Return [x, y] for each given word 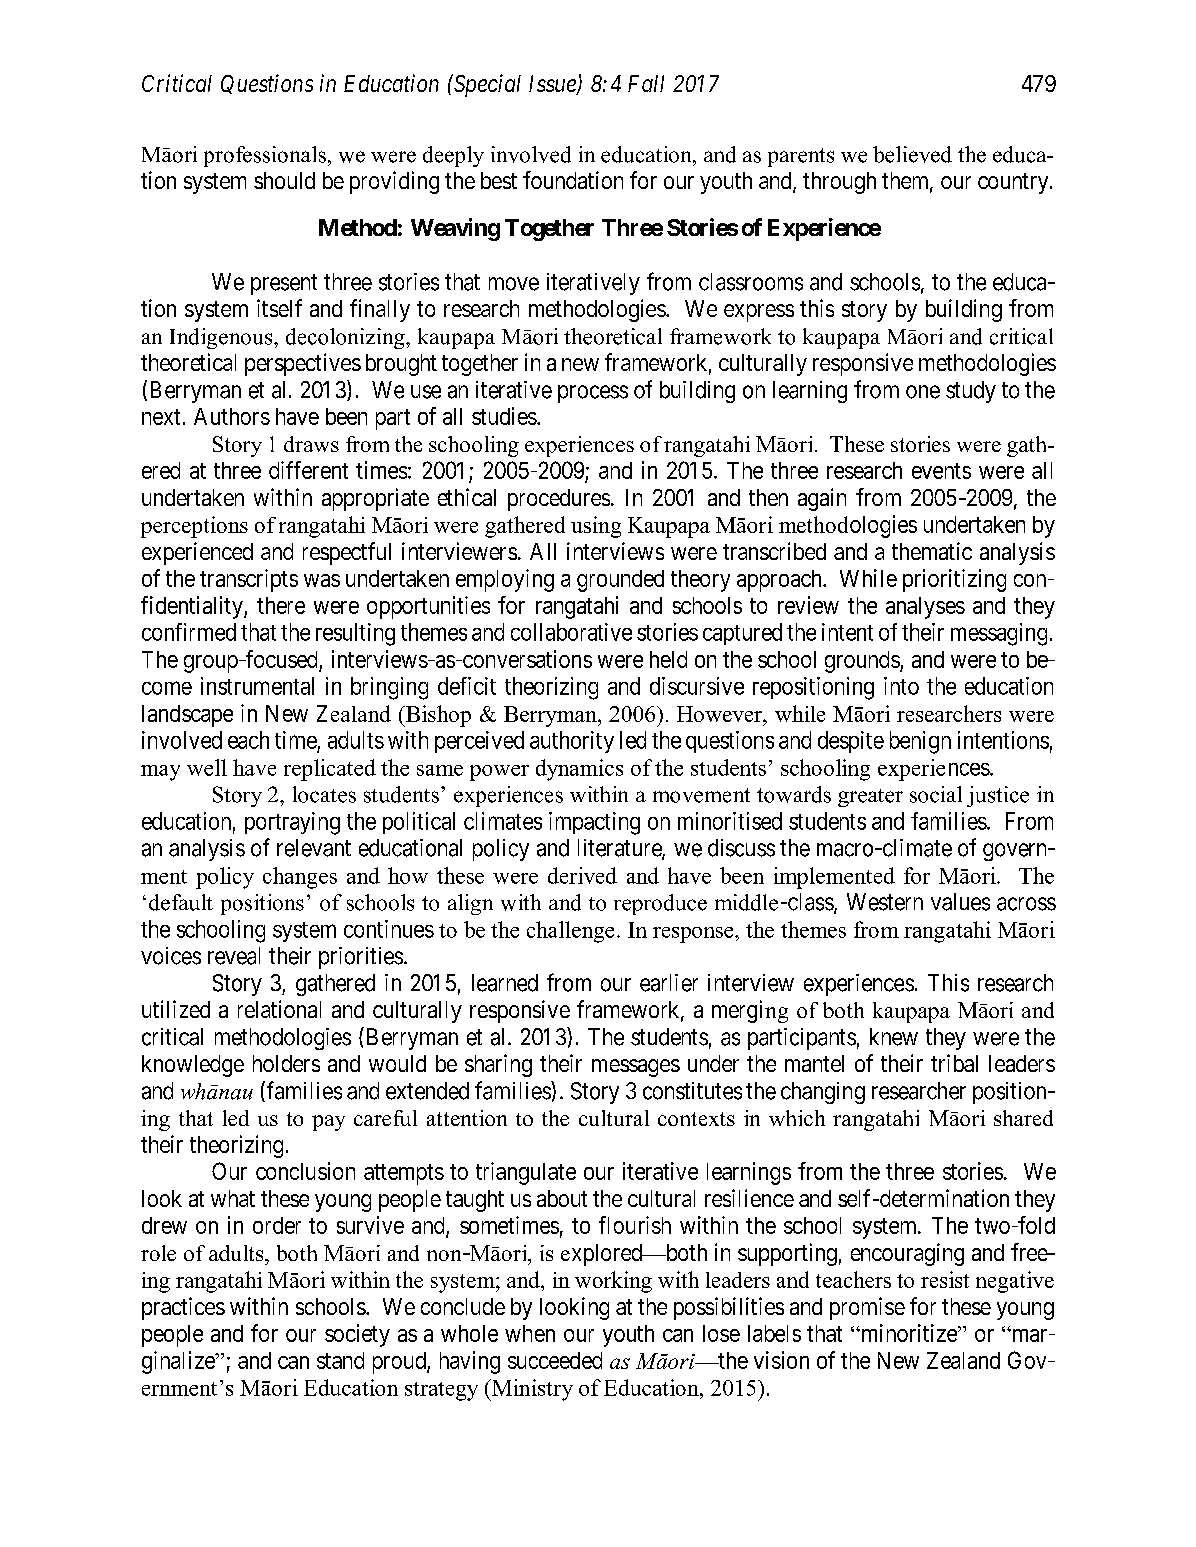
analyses [925, 608]
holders [286, 1063]
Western [885, 902]
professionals [265, 156]
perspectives [303, 364]
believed [912, 154]
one [923, 392]
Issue [553, 85]
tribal [954, 1063]
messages [636, 1068]
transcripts [249, 580]
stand [340, 1360]
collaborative [571, 632]
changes [300, 878]
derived [582, 875]
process [593, 394]
